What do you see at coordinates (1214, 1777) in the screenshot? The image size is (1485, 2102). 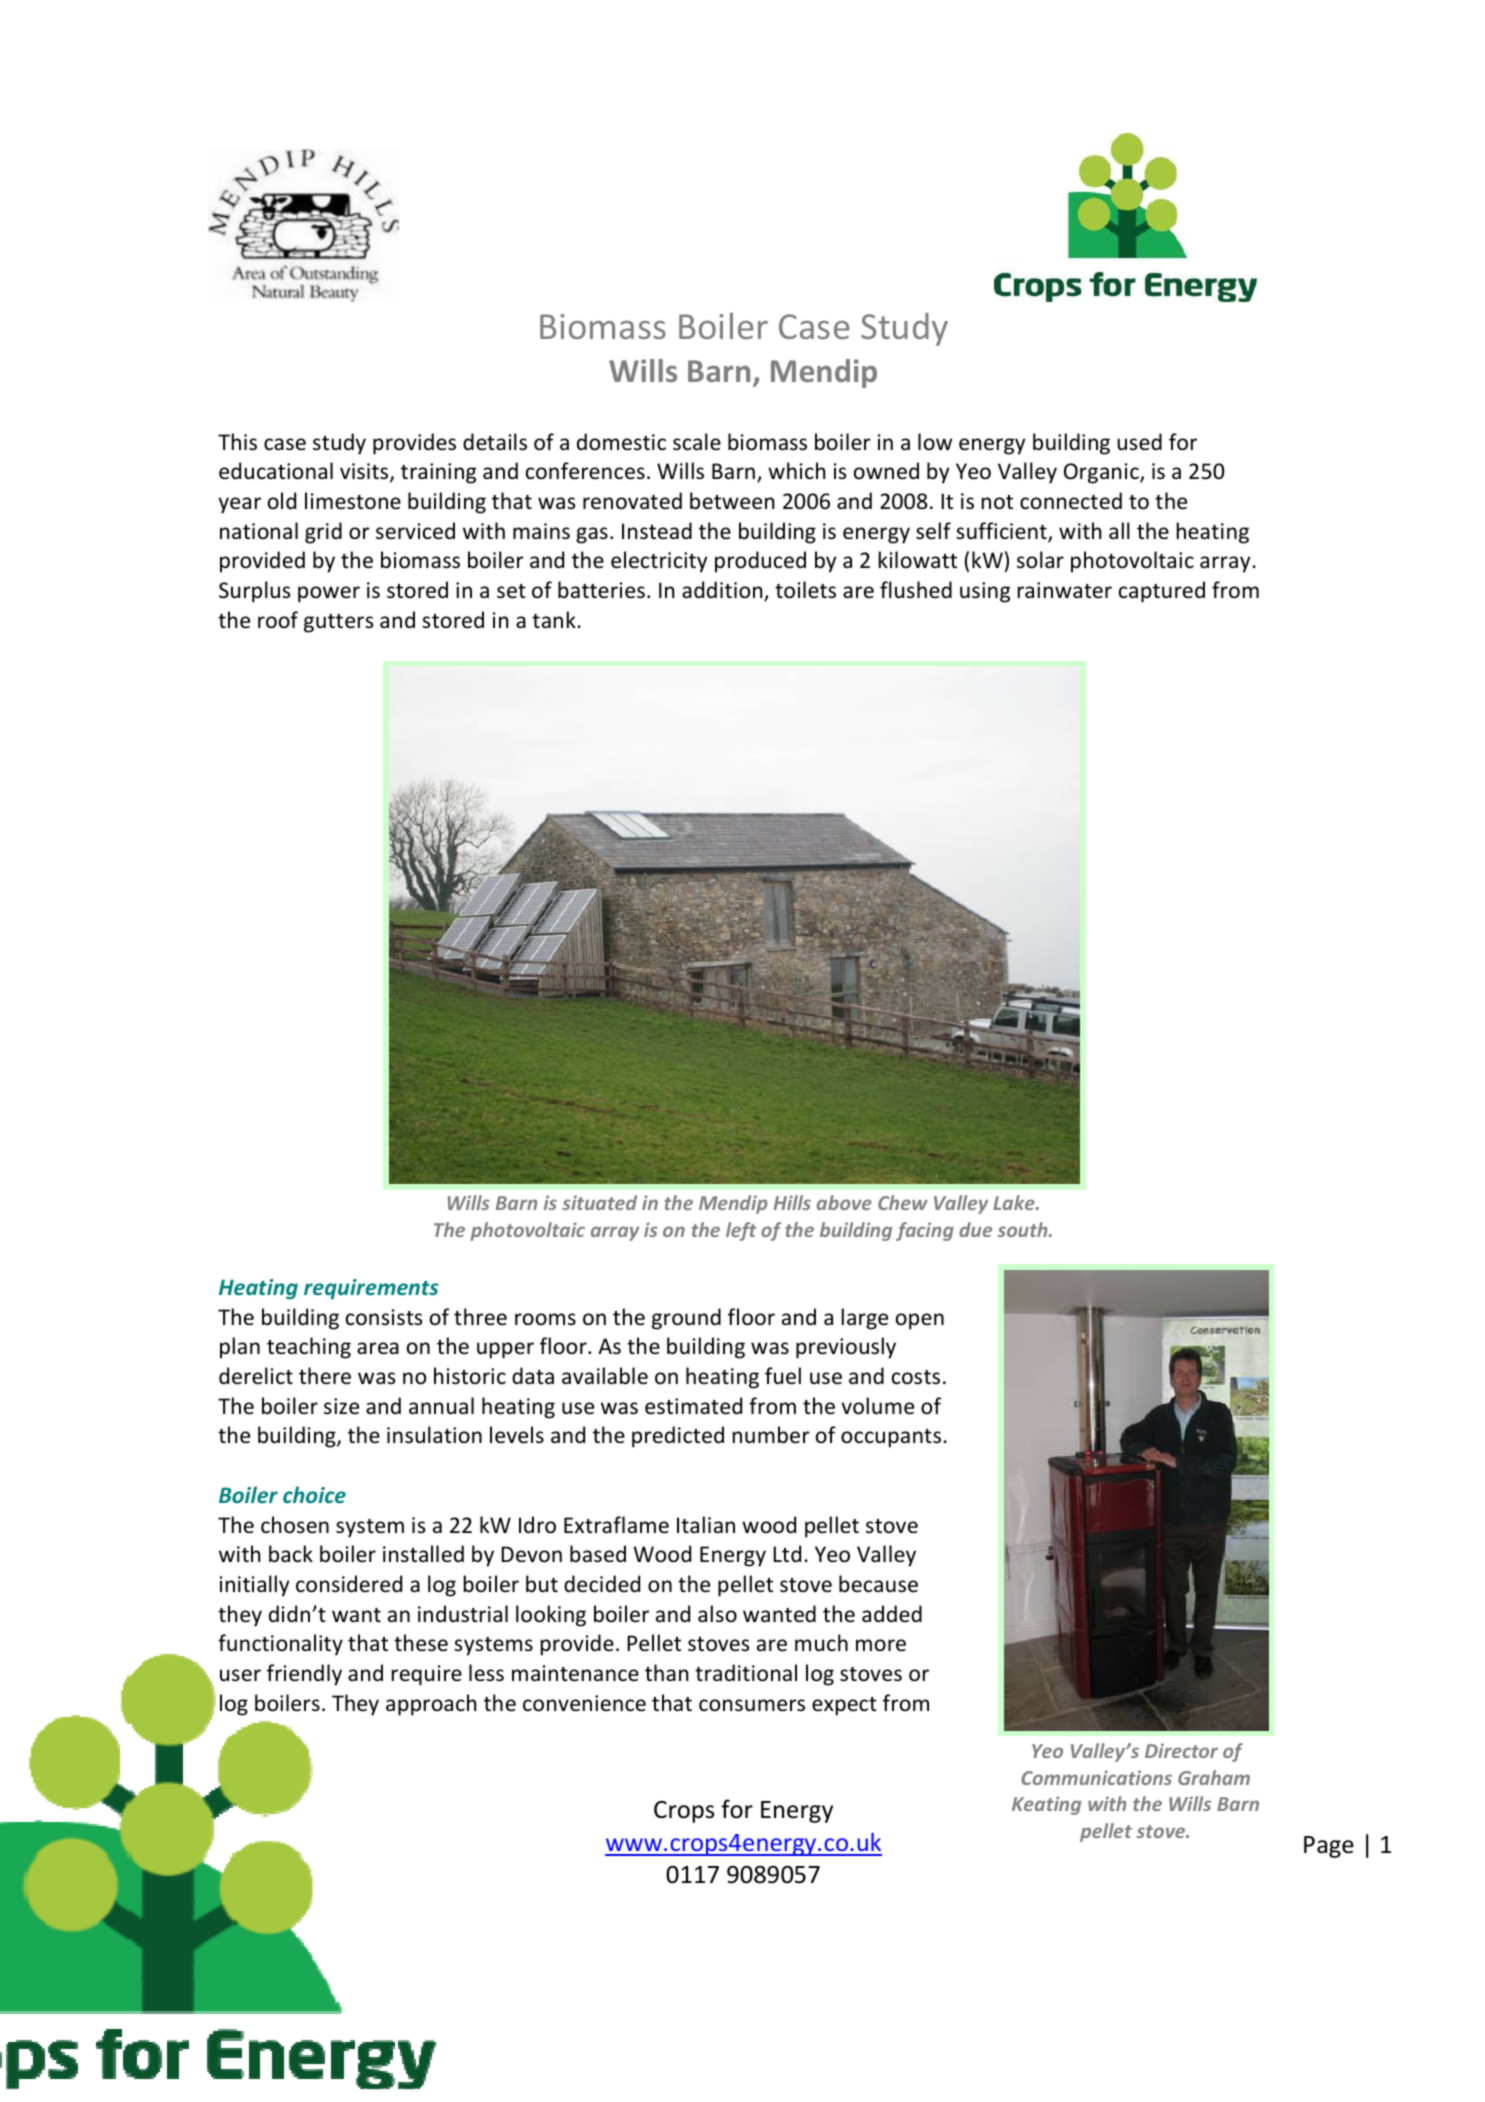 I see `Graham` at bounding box center [1214, 1777].
